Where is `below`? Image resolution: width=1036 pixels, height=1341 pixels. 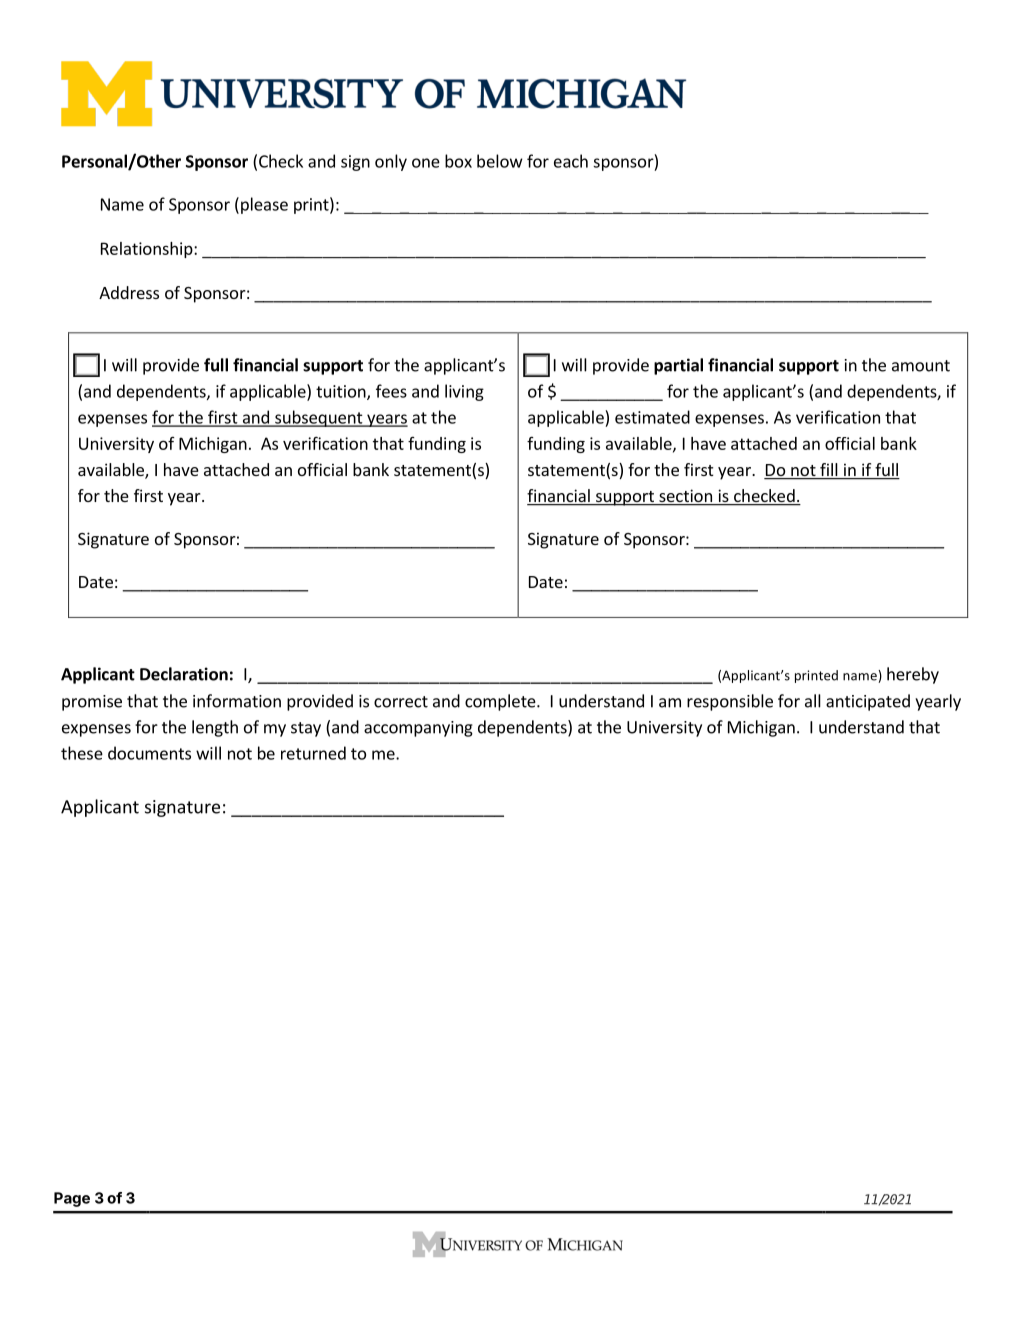
below is located at coordinates (500, 161).
